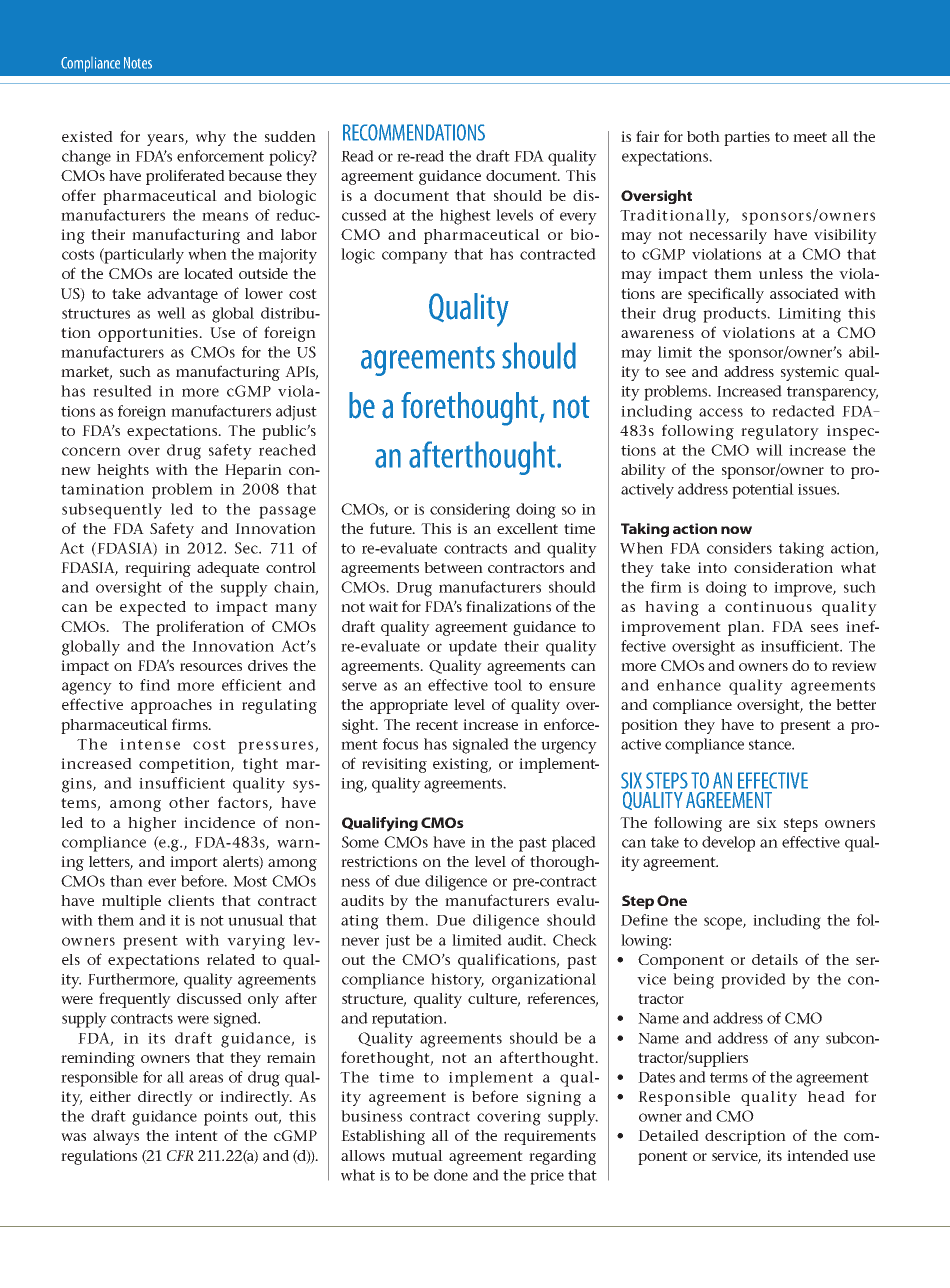 This image has height=1288, width=950. Describe the element at coordinates (465, 217) in the image. I see `highest` at that location.
